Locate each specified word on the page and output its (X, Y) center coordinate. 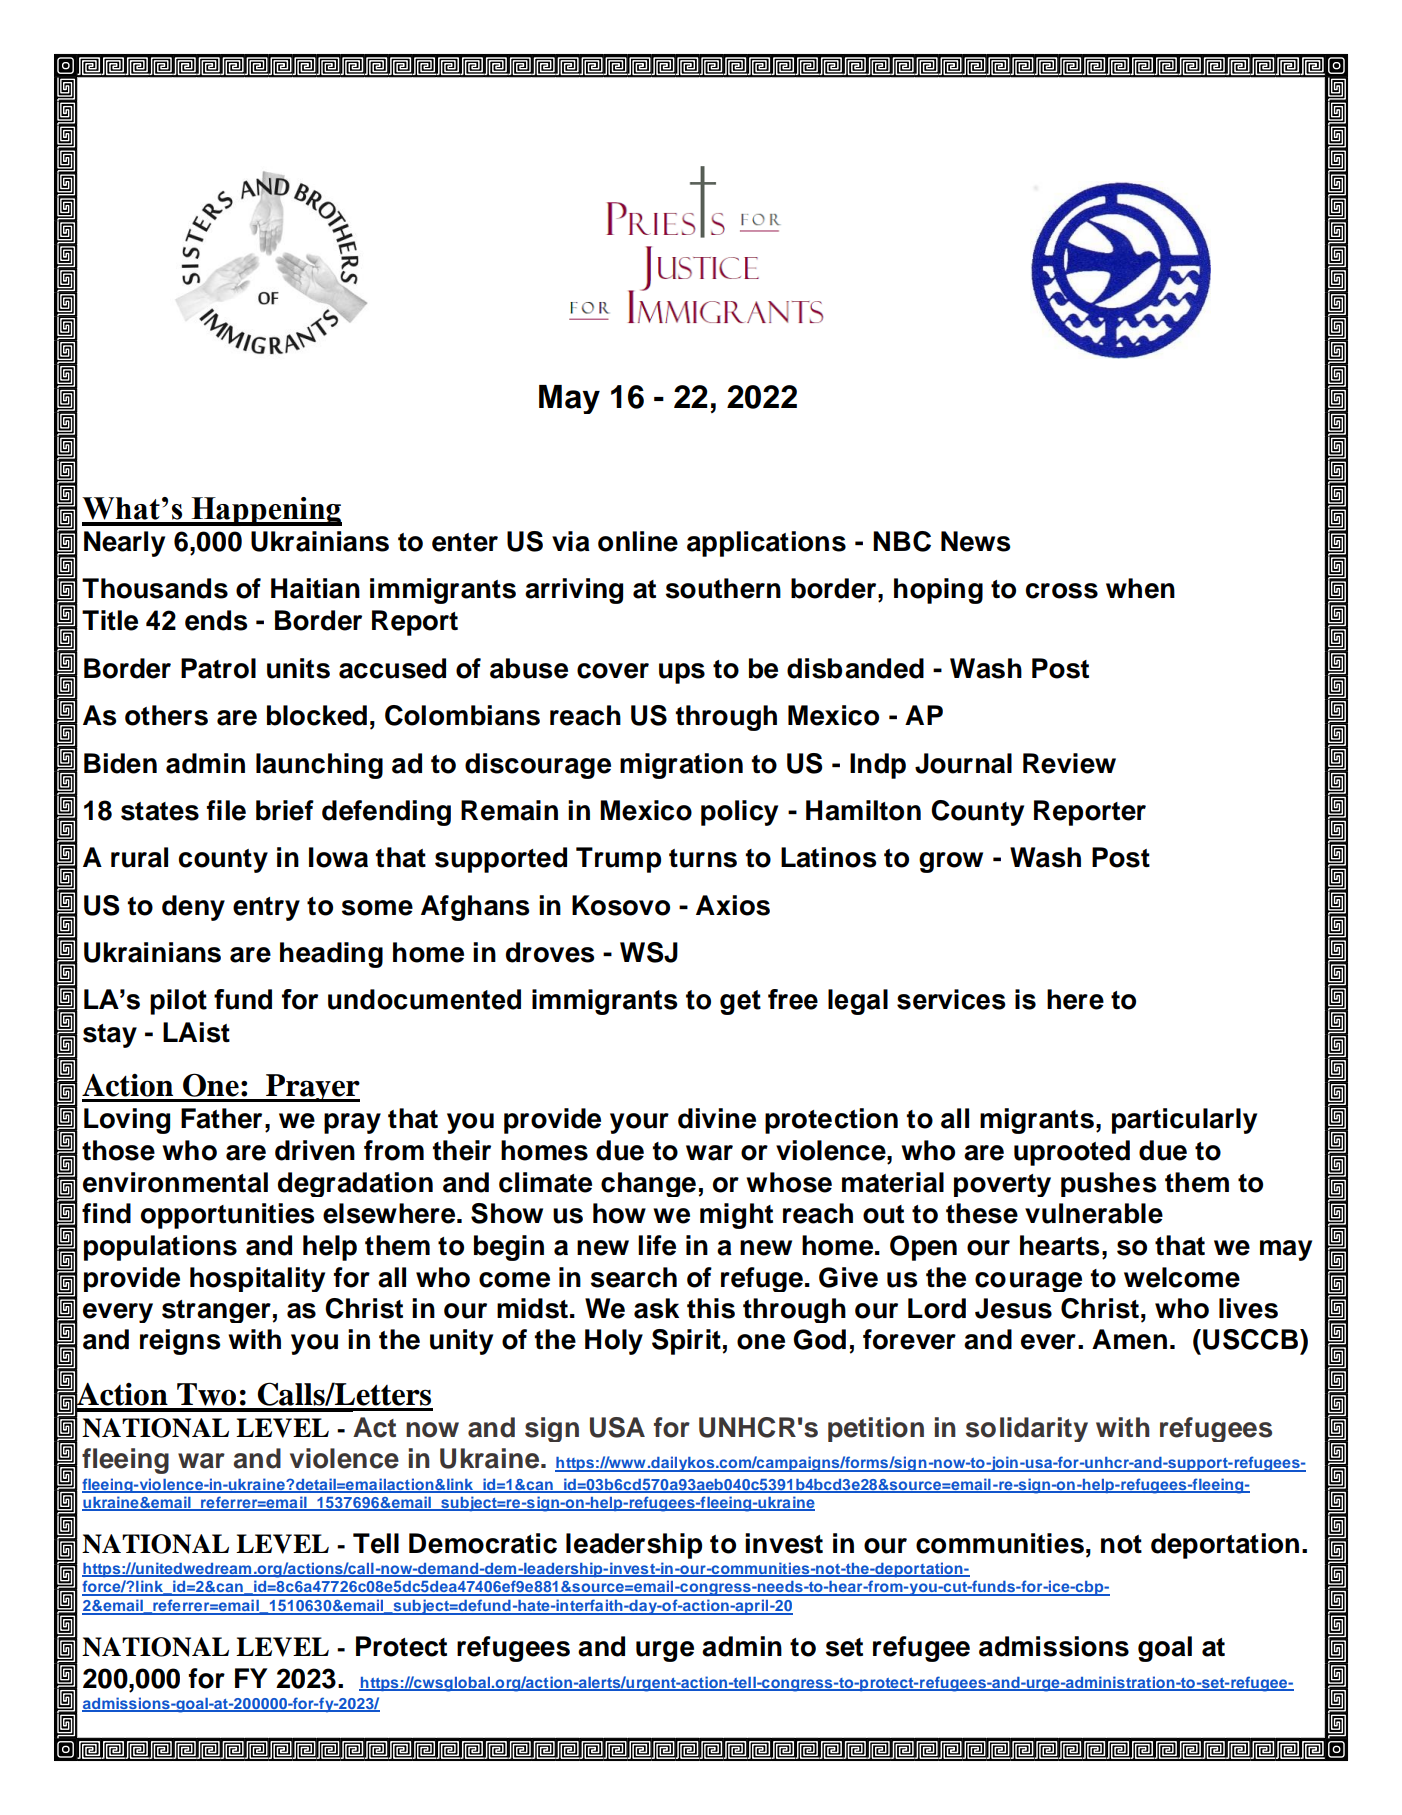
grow (951, 862)
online (638, 541)
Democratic (483, 1543)
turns (703, 858)
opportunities (227, 1216)
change (648, 1184)
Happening (265, 511)
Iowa (338, 857)
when (1140, 588)
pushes (1108, 1184)
